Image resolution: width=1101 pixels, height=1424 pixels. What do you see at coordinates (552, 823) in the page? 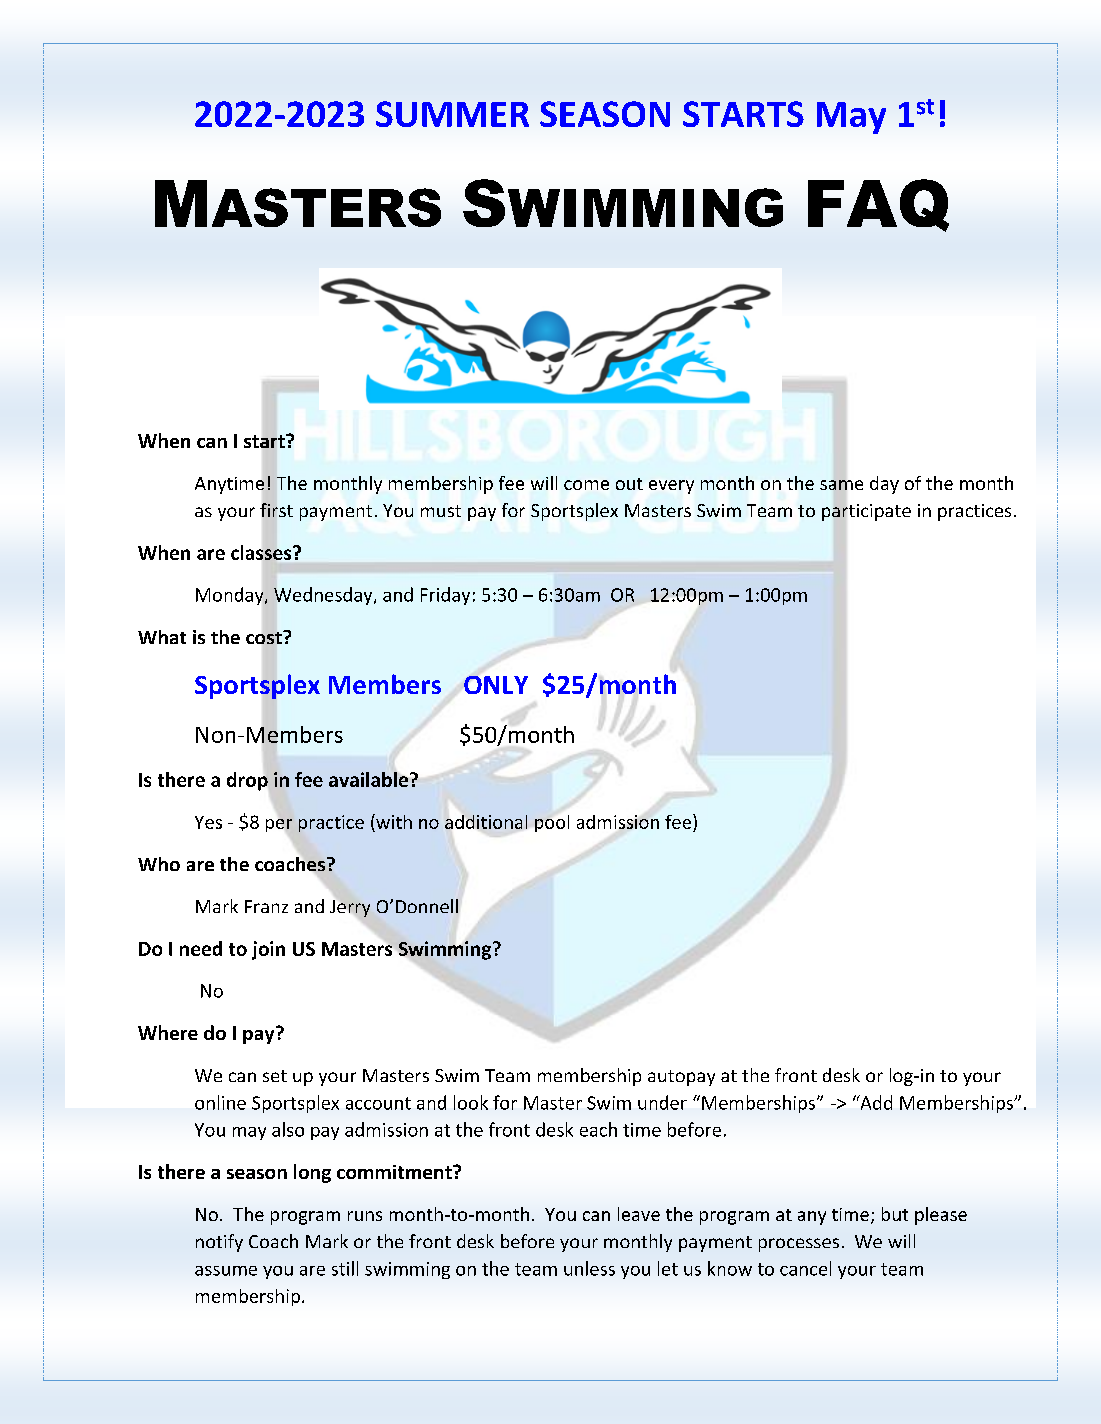
I see `pool` at bounding box center [552, 823].
